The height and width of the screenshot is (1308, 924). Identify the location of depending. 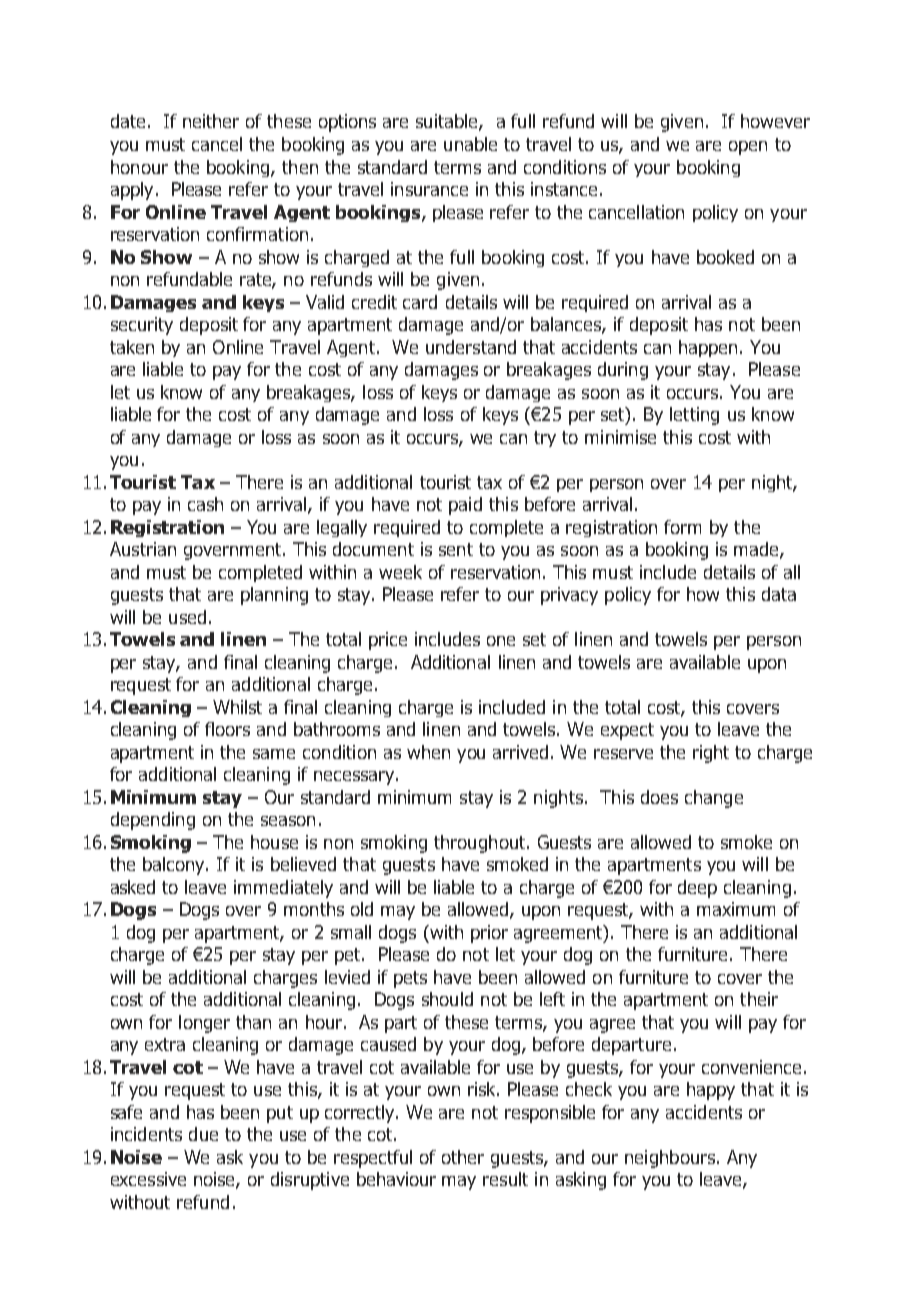
(153, 821).
